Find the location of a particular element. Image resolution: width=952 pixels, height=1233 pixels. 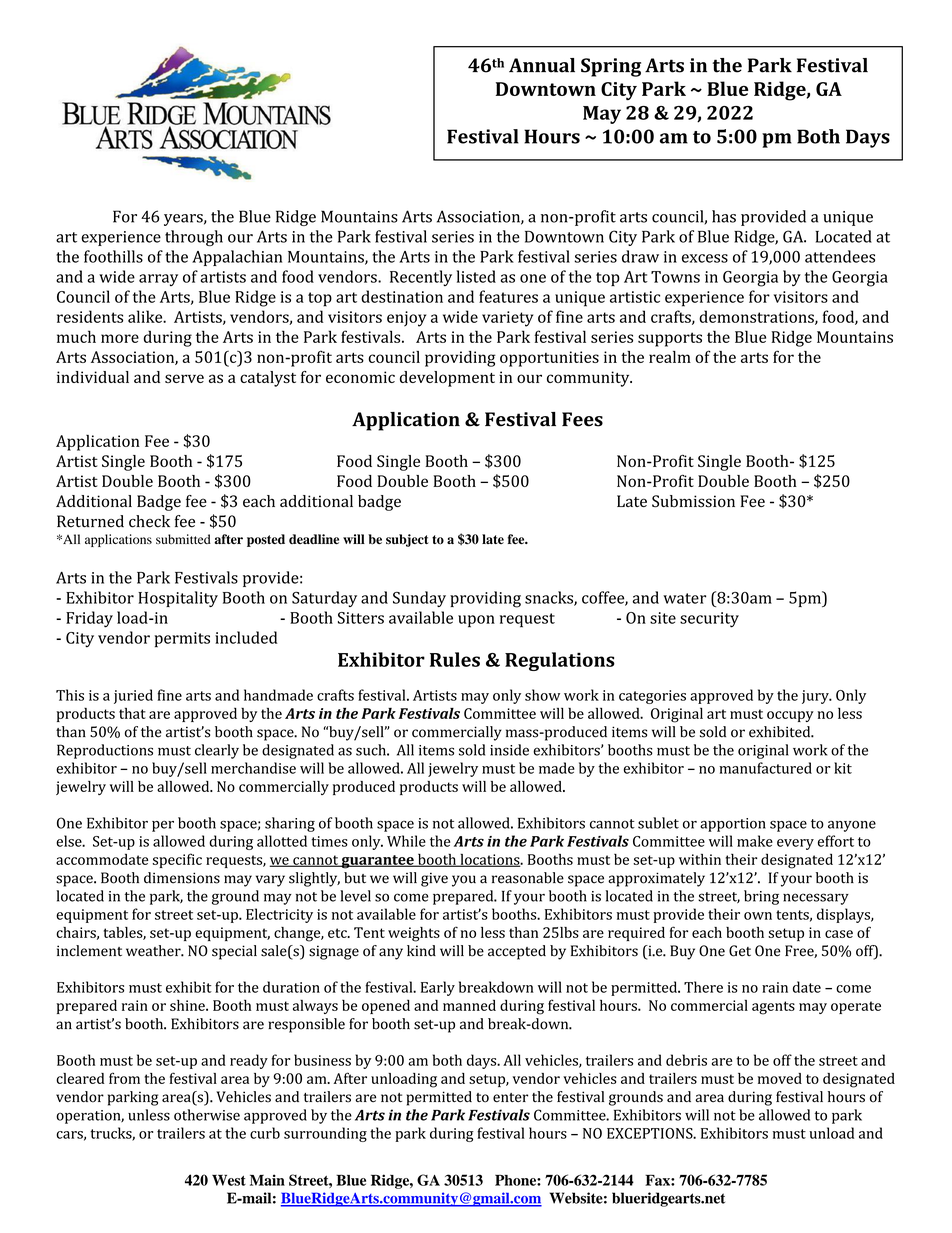

enter is located at coordinates (510, 1098).
